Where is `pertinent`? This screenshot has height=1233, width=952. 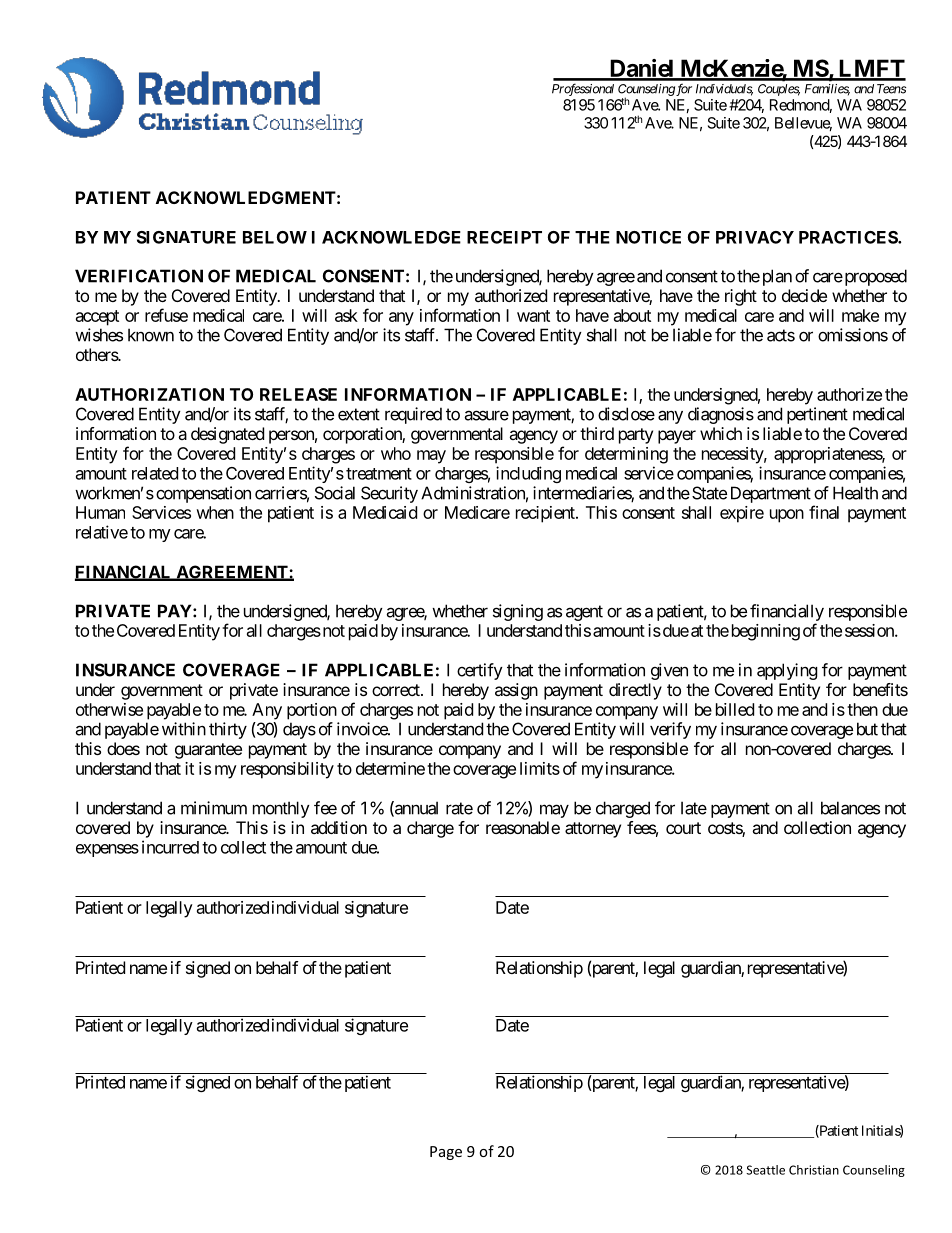
pertinent is located at coordinates (817, 415).
